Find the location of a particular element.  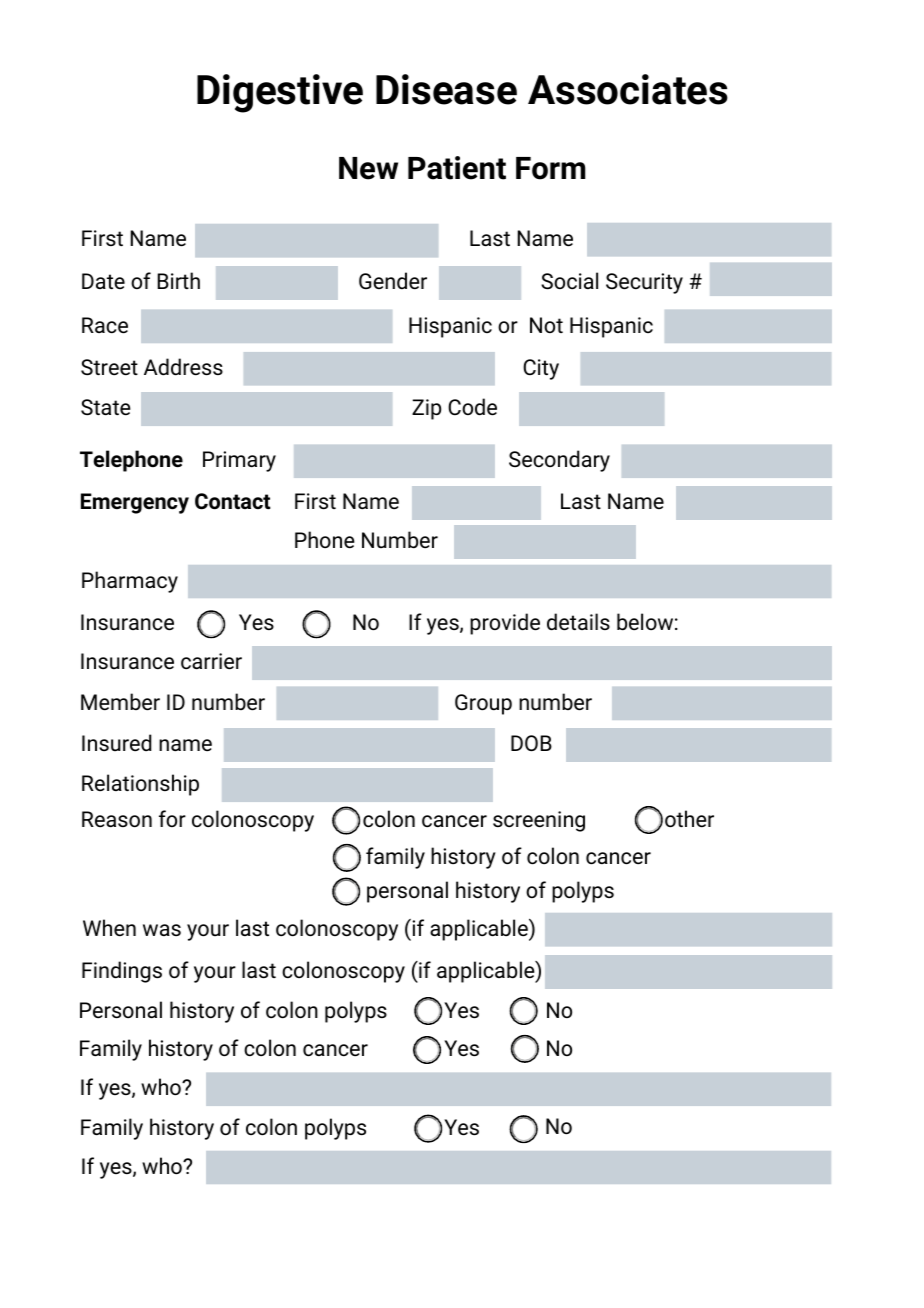

Zip is located at coordinates (426, 409).
